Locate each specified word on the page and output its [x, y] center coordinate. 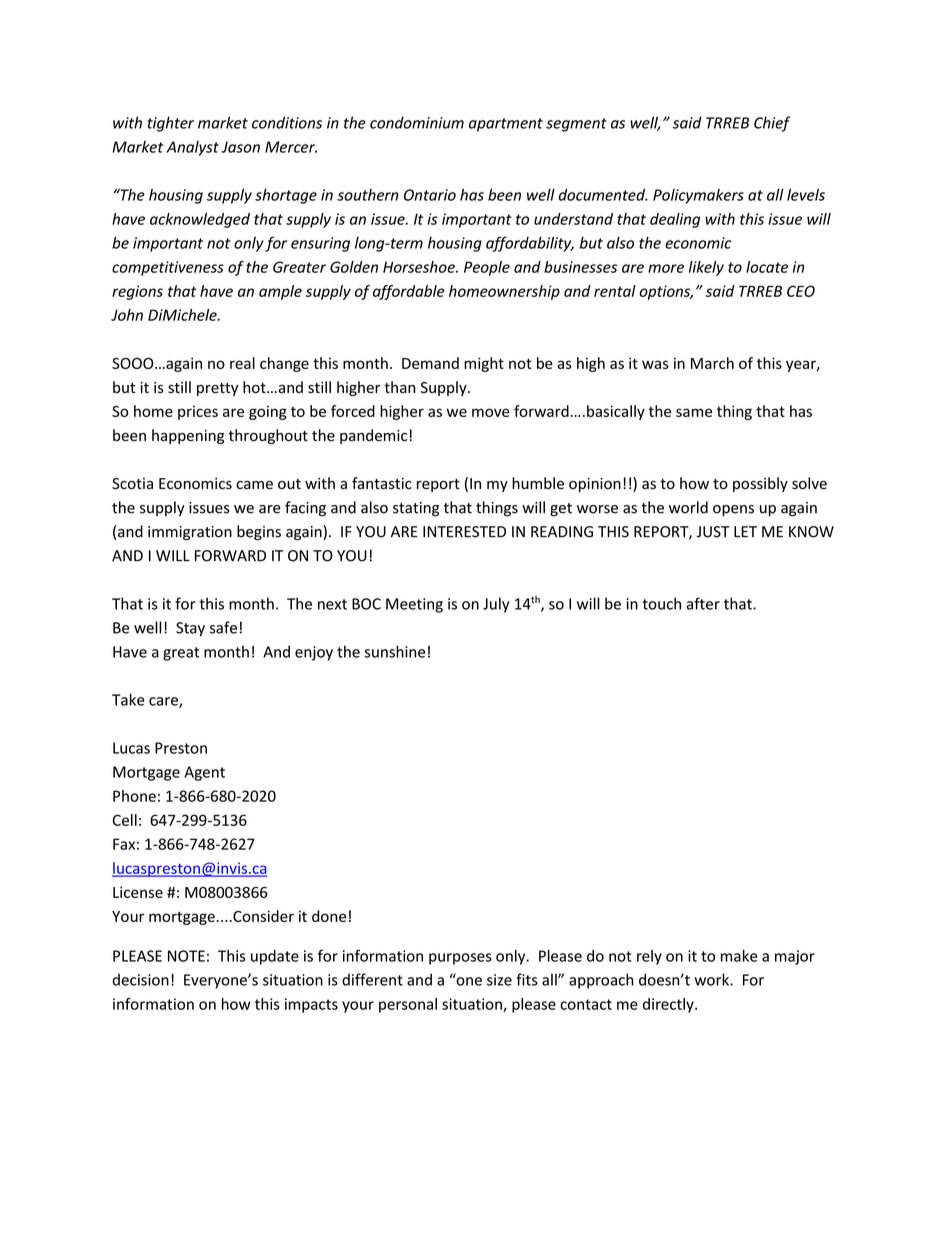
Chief [772, 124]
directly [669, 1005]
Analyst [192, 148]
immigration [190, 533]
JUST [713, 532]
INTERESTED [464, 532]
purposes [460, 959]
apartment [506, 125]
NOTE [186, 956]
